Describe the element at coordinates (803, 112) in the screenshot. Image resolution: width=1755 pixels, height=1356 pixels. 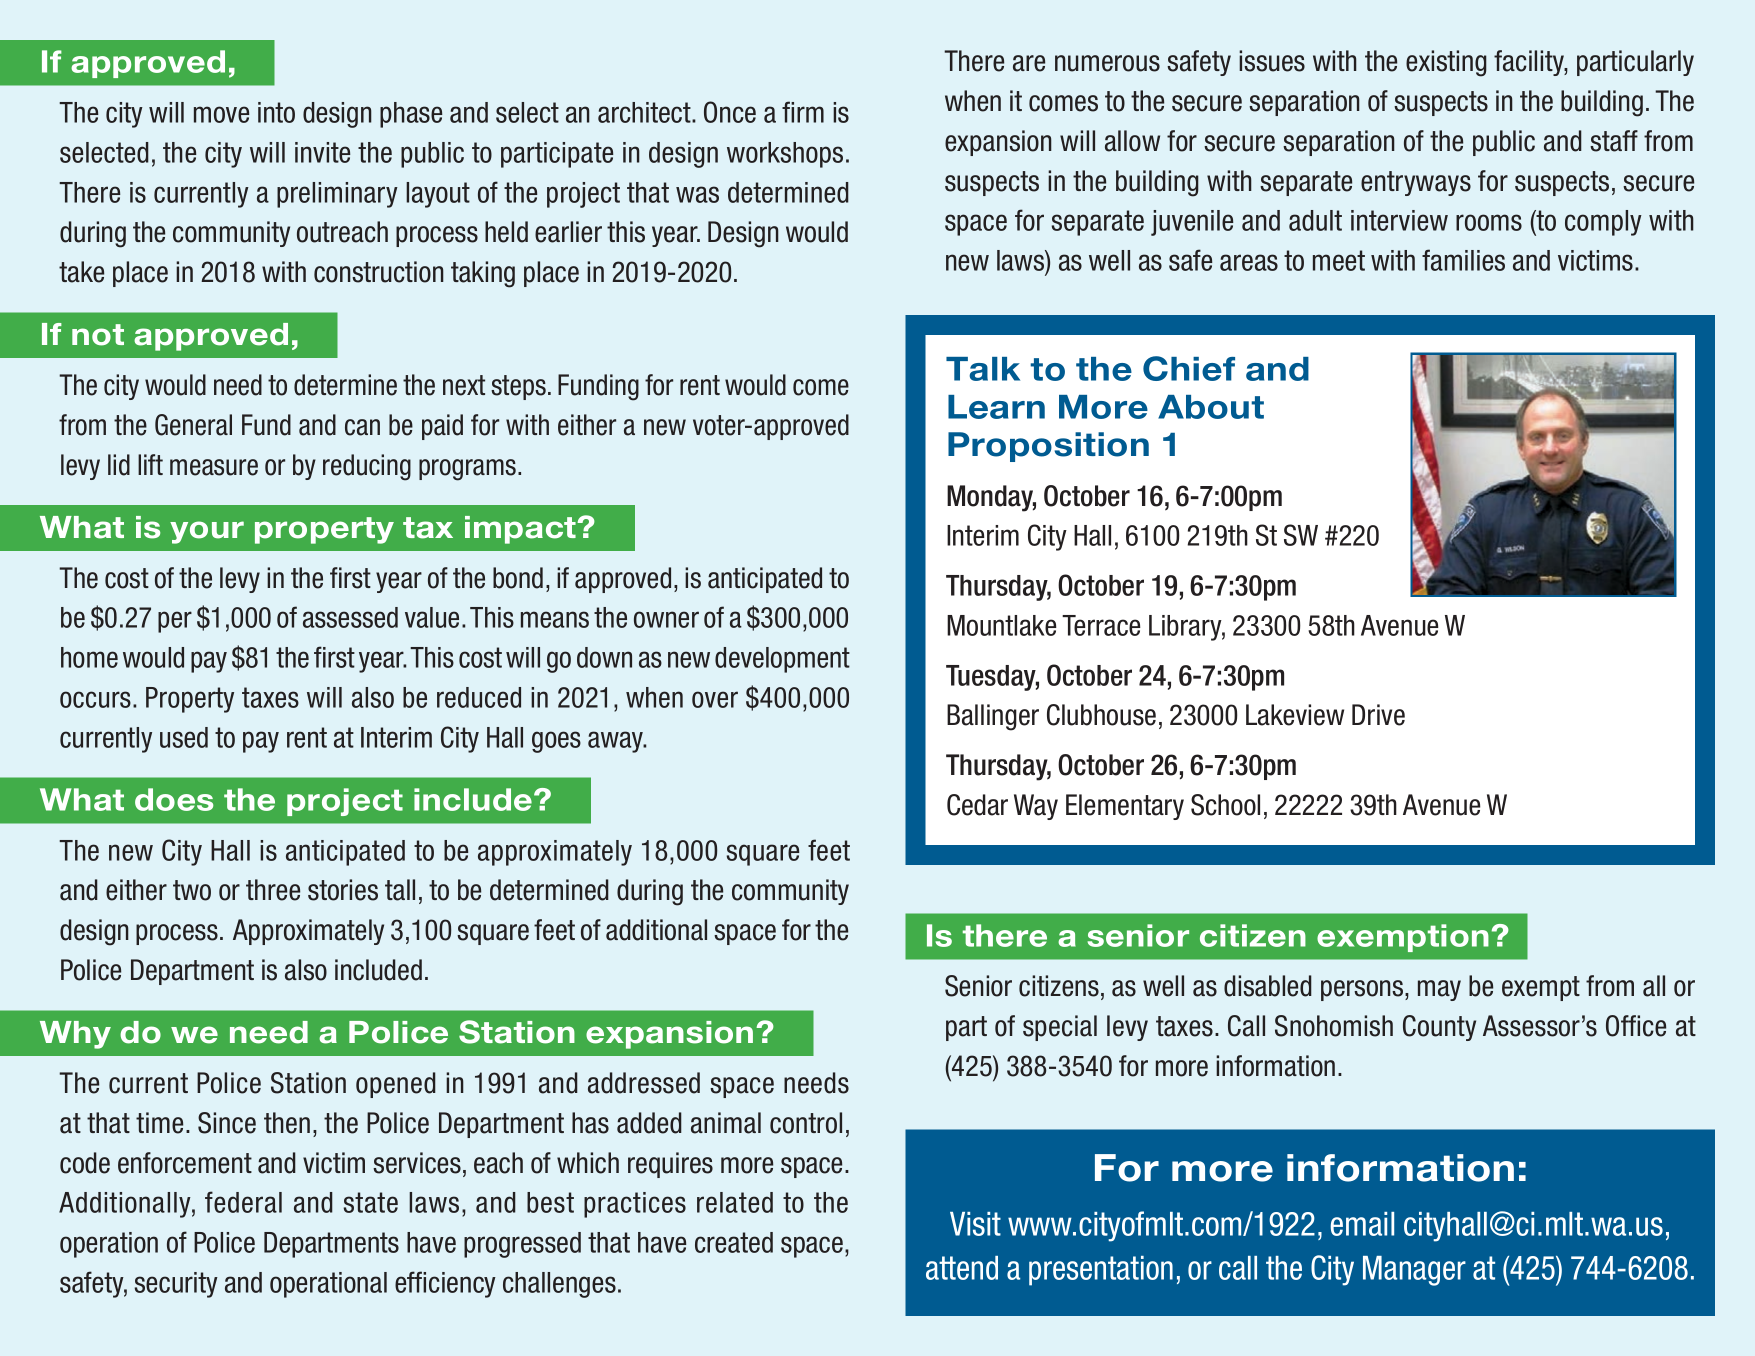
I see `firm` at that location.
